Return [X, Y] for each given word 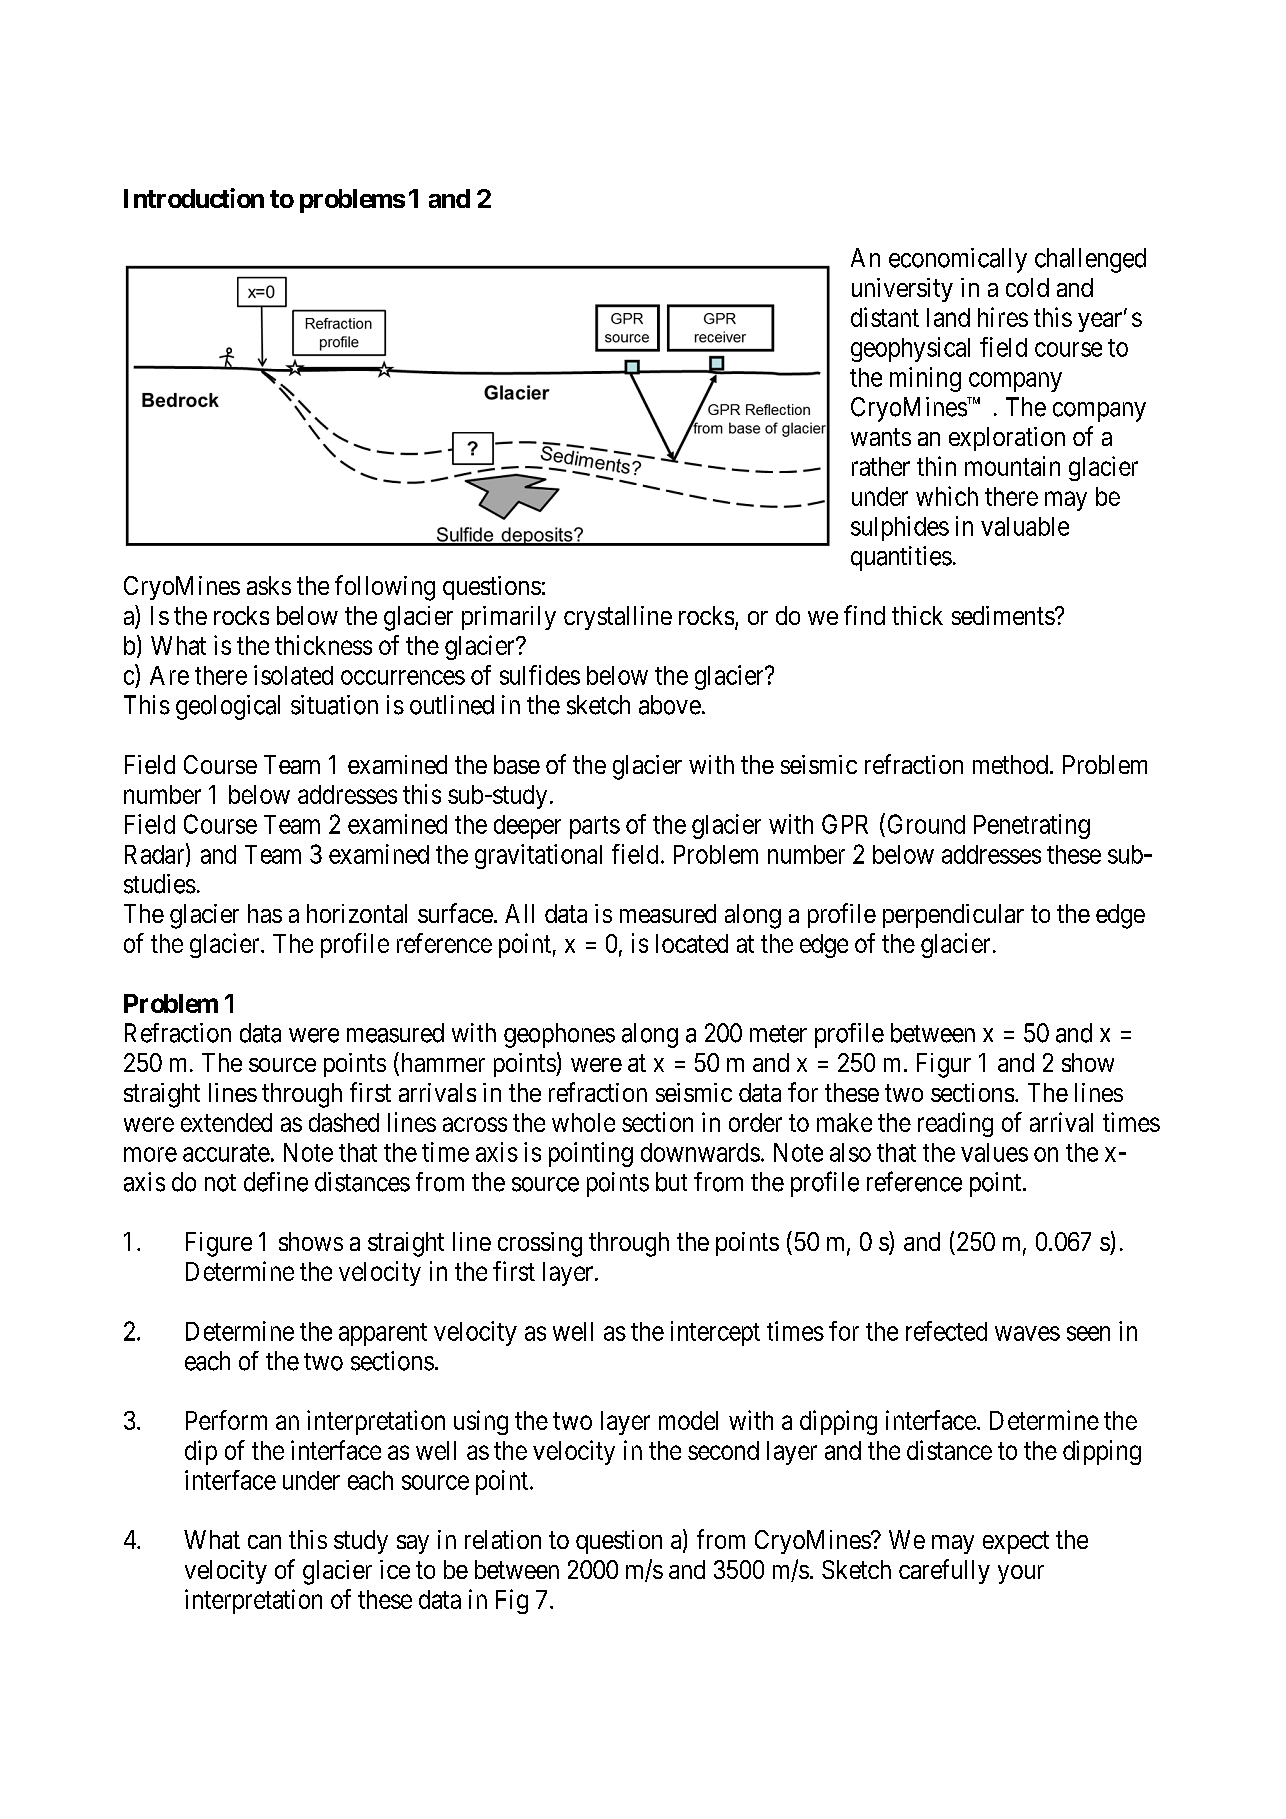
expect [1016, 1543]
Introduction [194, 198]
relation [503, 1539]
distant [885, 317]
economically [958, 260]
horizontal [357, 913]
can [264, 1542]
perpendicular [953, 916]
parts [595, 827]
